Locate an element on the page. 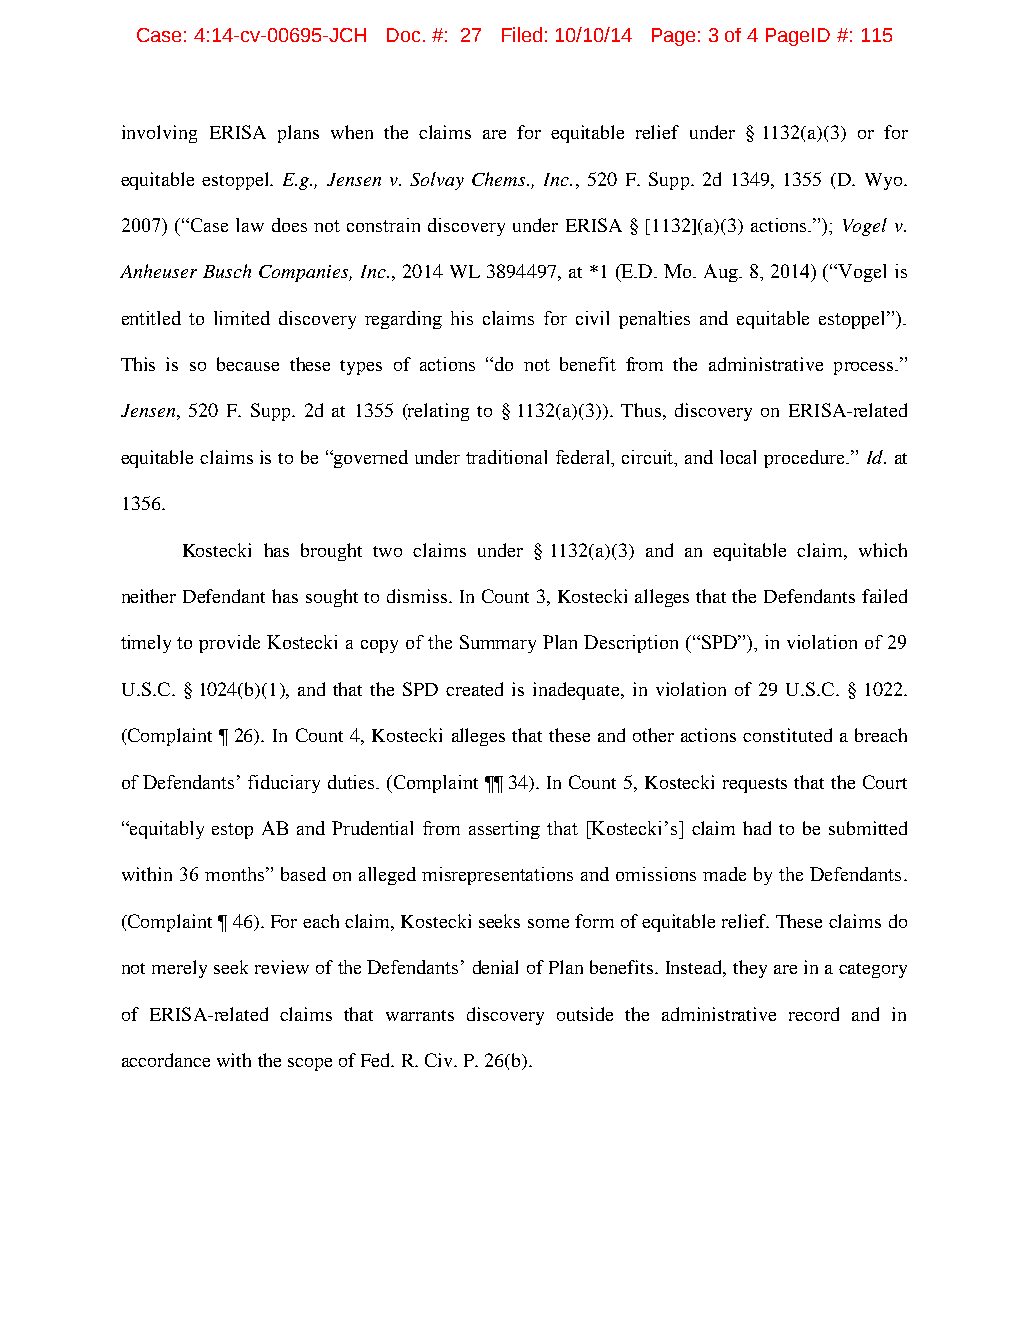 The height and width of the page is (1331, 1029). Aug is located at coordinates (722, 273).
